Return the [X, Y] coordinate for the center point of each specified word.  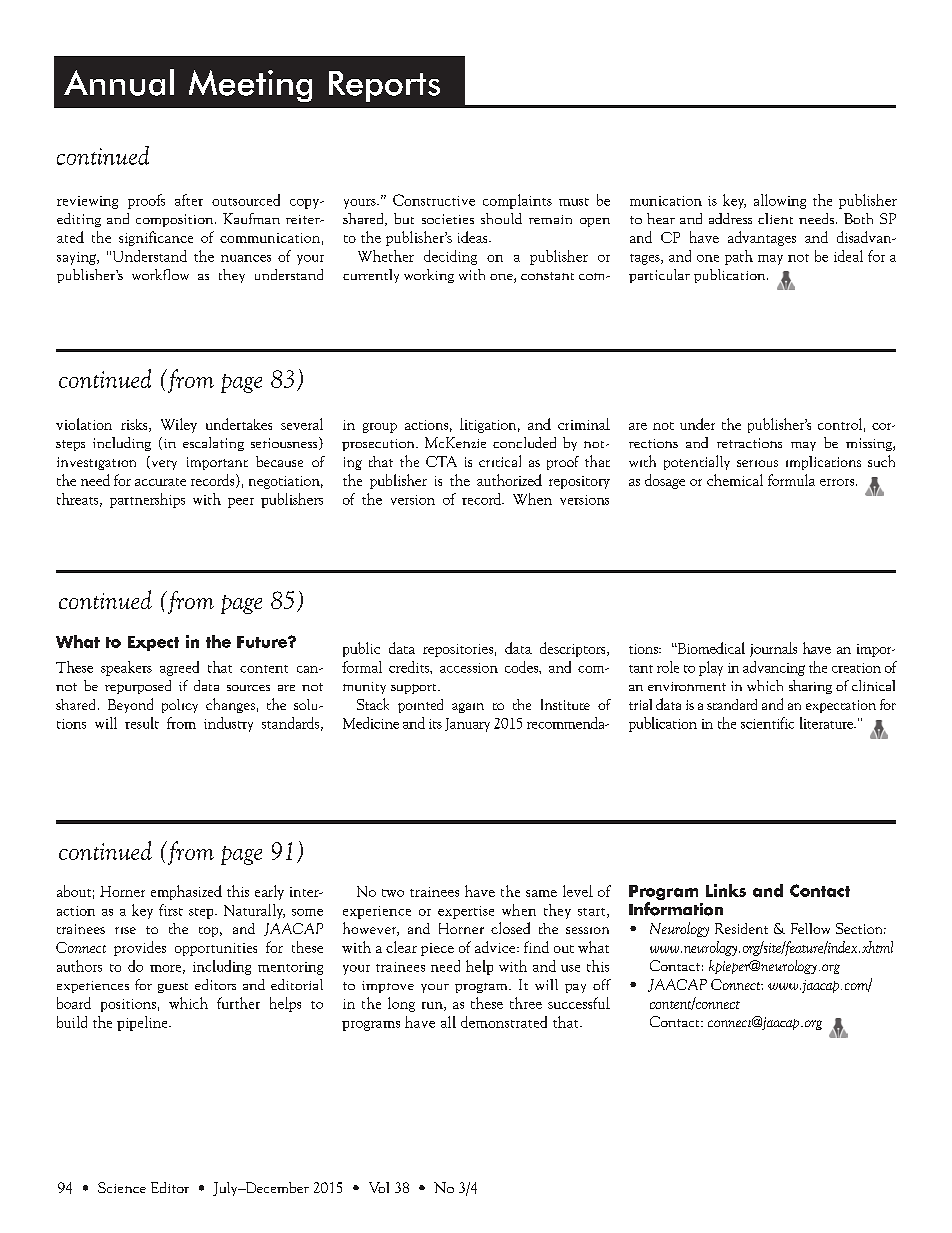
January [467, 725]
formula [791, 480]
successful [579, 1003]
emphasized [186, 892]
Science [122, 1187]
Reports [384, 86]
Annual [119, 82]
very [163, 465]
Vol [379, 1187]
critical [500, 461]
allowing [780, 201]
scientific [767, 723]
